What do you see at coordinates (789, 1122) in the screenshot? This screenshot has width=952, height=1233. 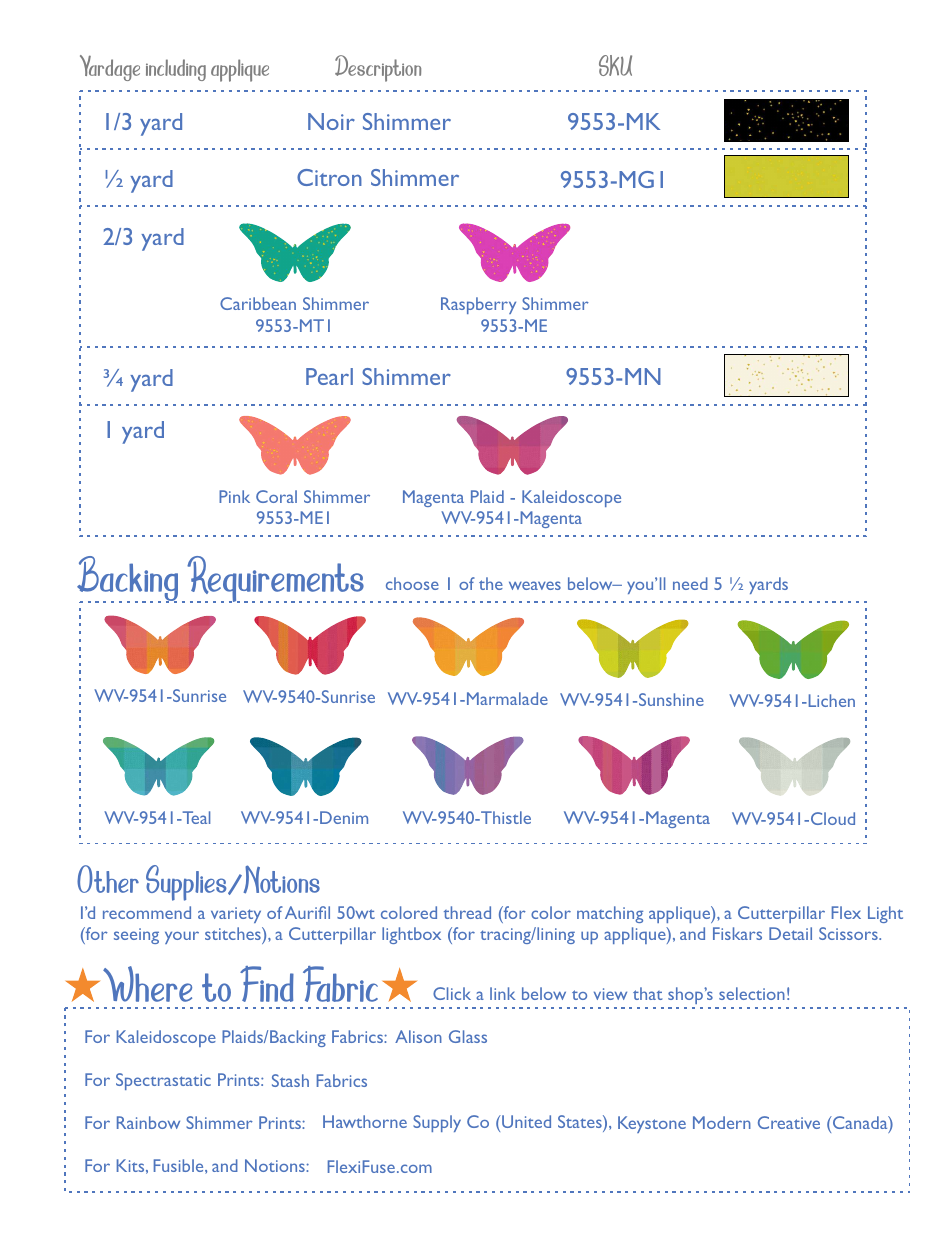 I see `Creative` at bounding box center [789, 1122].
